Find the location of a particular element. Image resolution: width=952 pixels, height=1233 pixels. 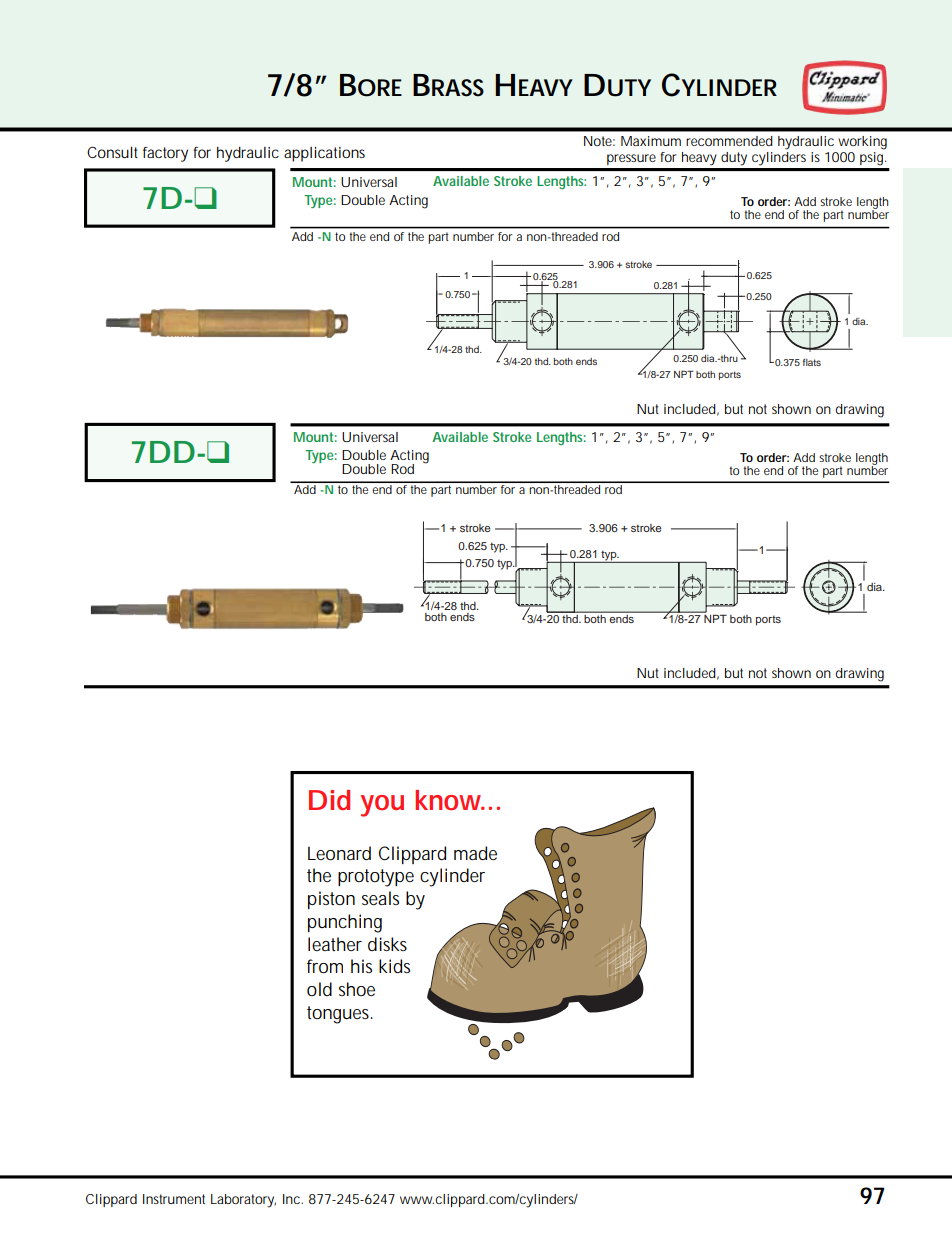

know is located at coordinates (450, 800).
